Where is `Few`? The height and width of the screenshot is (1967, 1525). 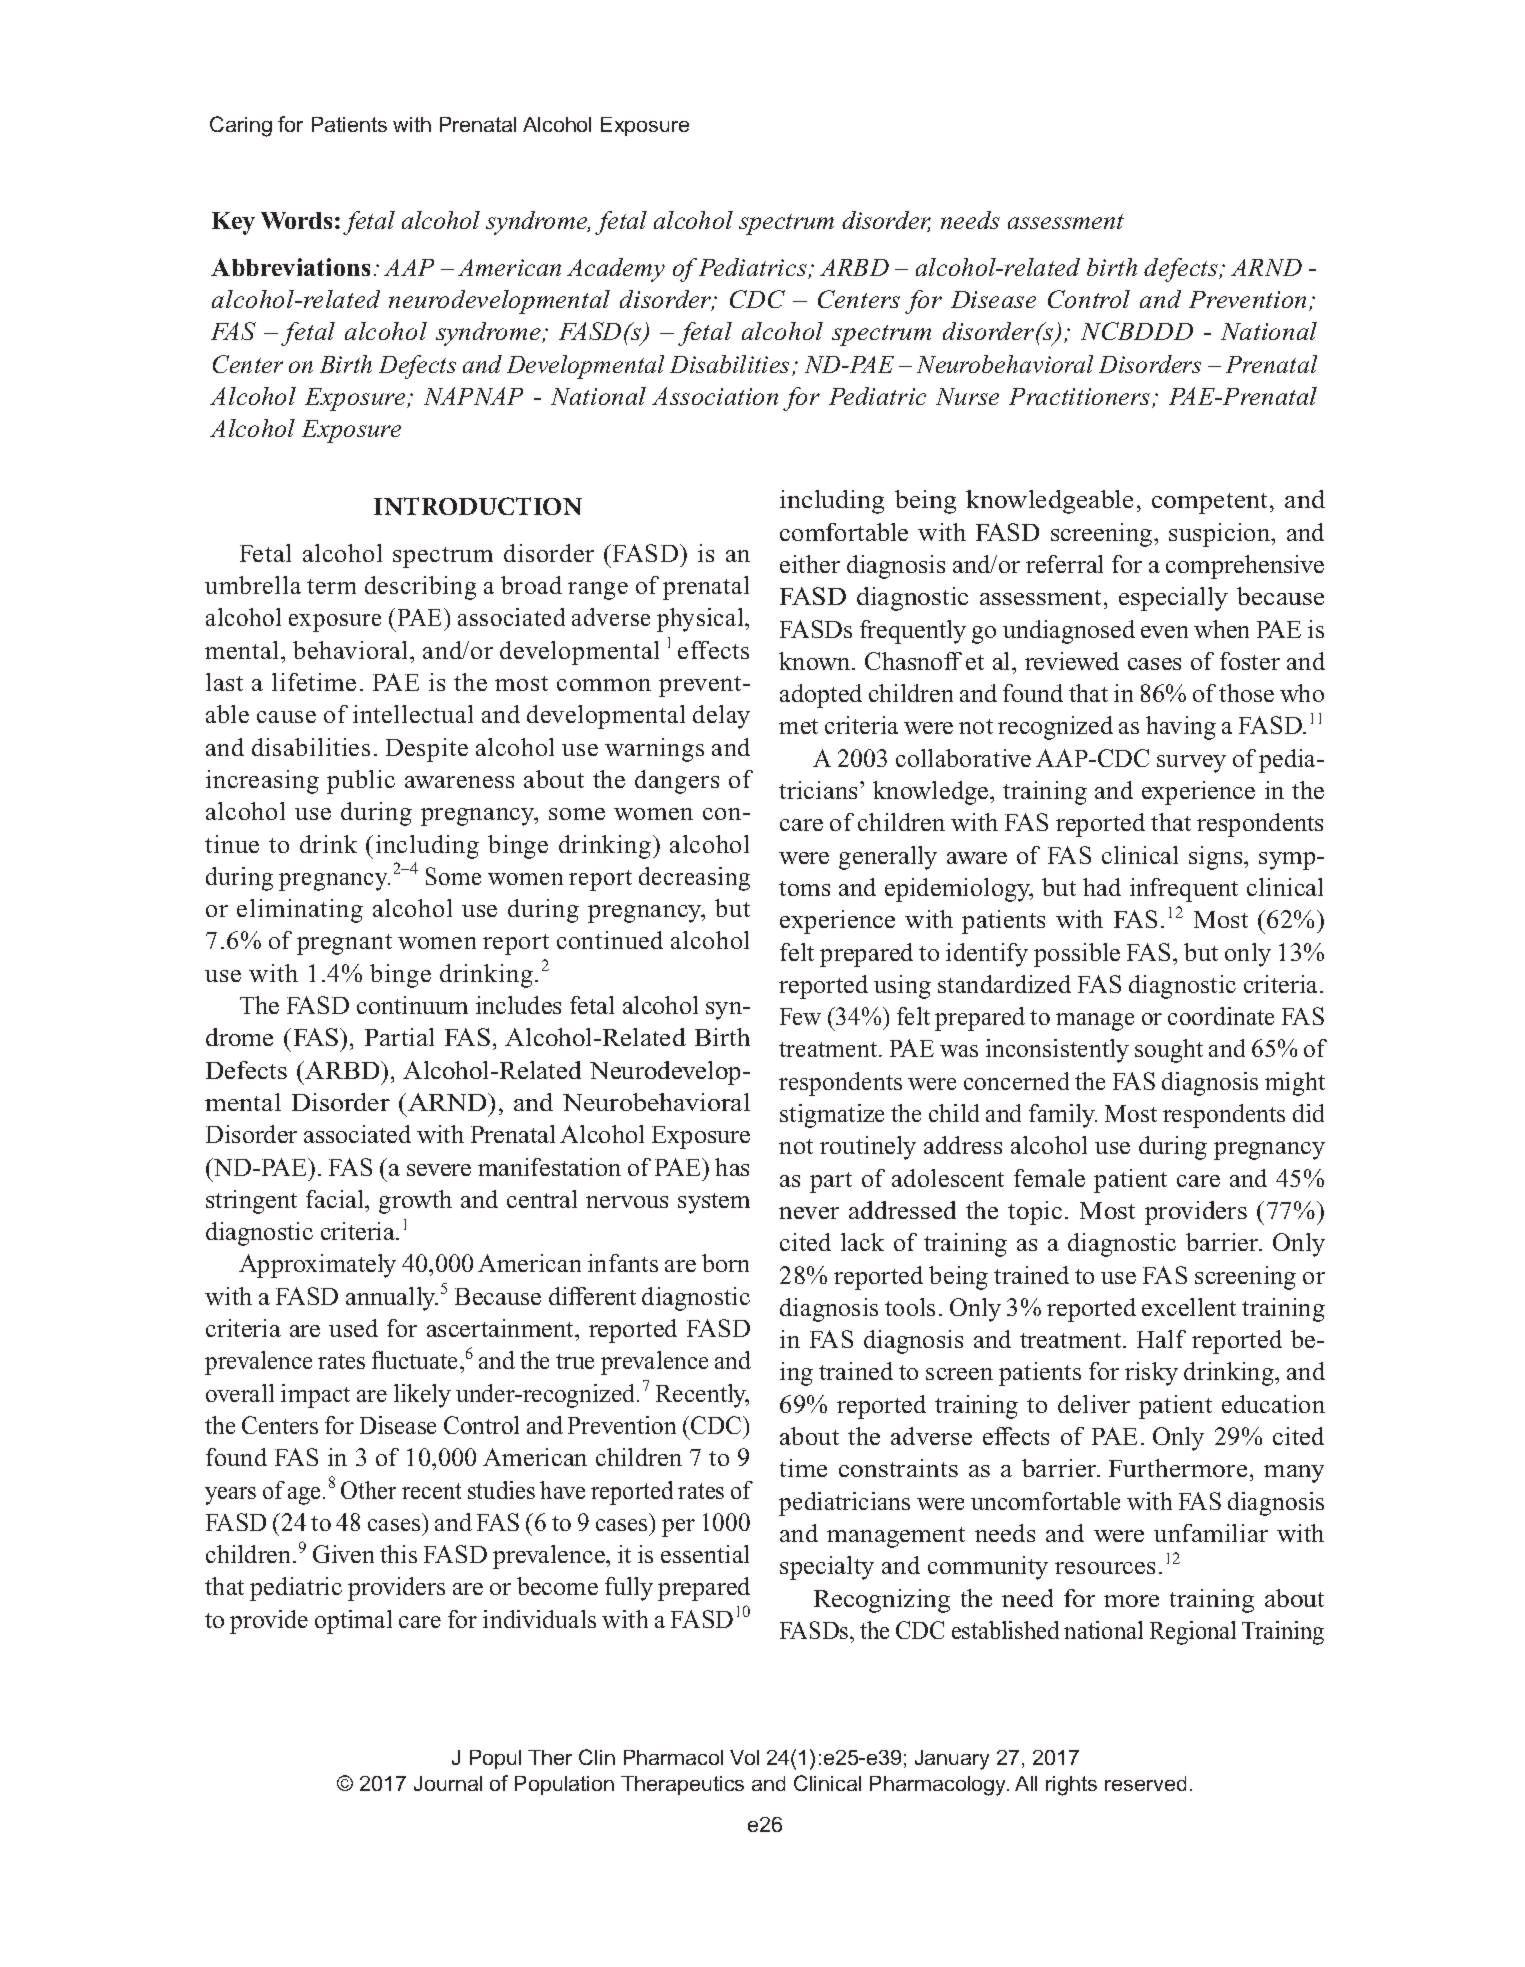 Few is located at coordinates (800, 1016).
